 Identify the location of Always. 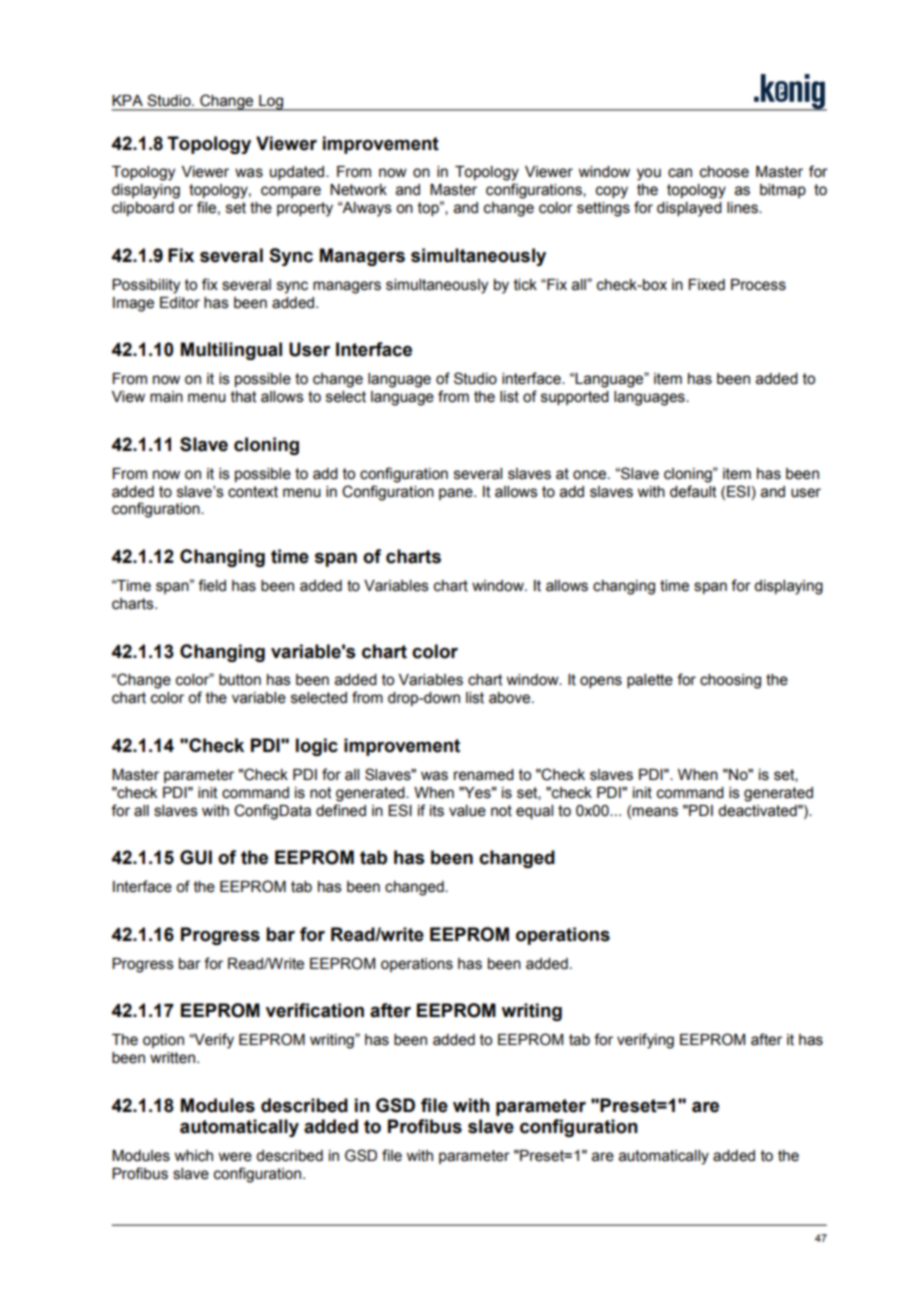
(366, 209).
